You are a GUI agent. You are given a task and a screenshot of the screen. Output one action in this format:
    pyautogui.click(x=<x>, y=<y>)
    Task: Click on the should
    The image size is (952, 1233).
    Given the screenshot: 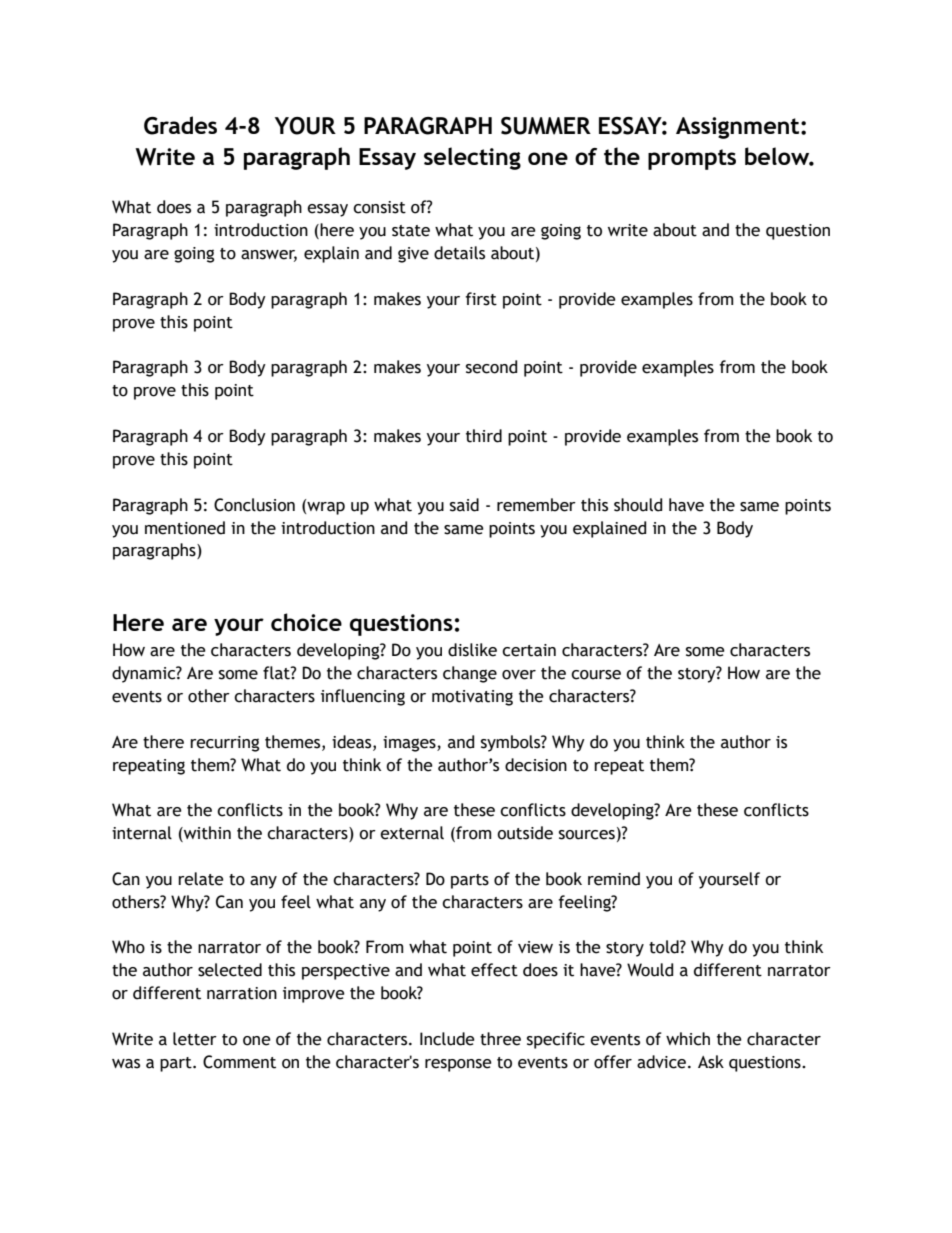 What is the action you would take?
    pyautogui.click(x=638, y=505)
